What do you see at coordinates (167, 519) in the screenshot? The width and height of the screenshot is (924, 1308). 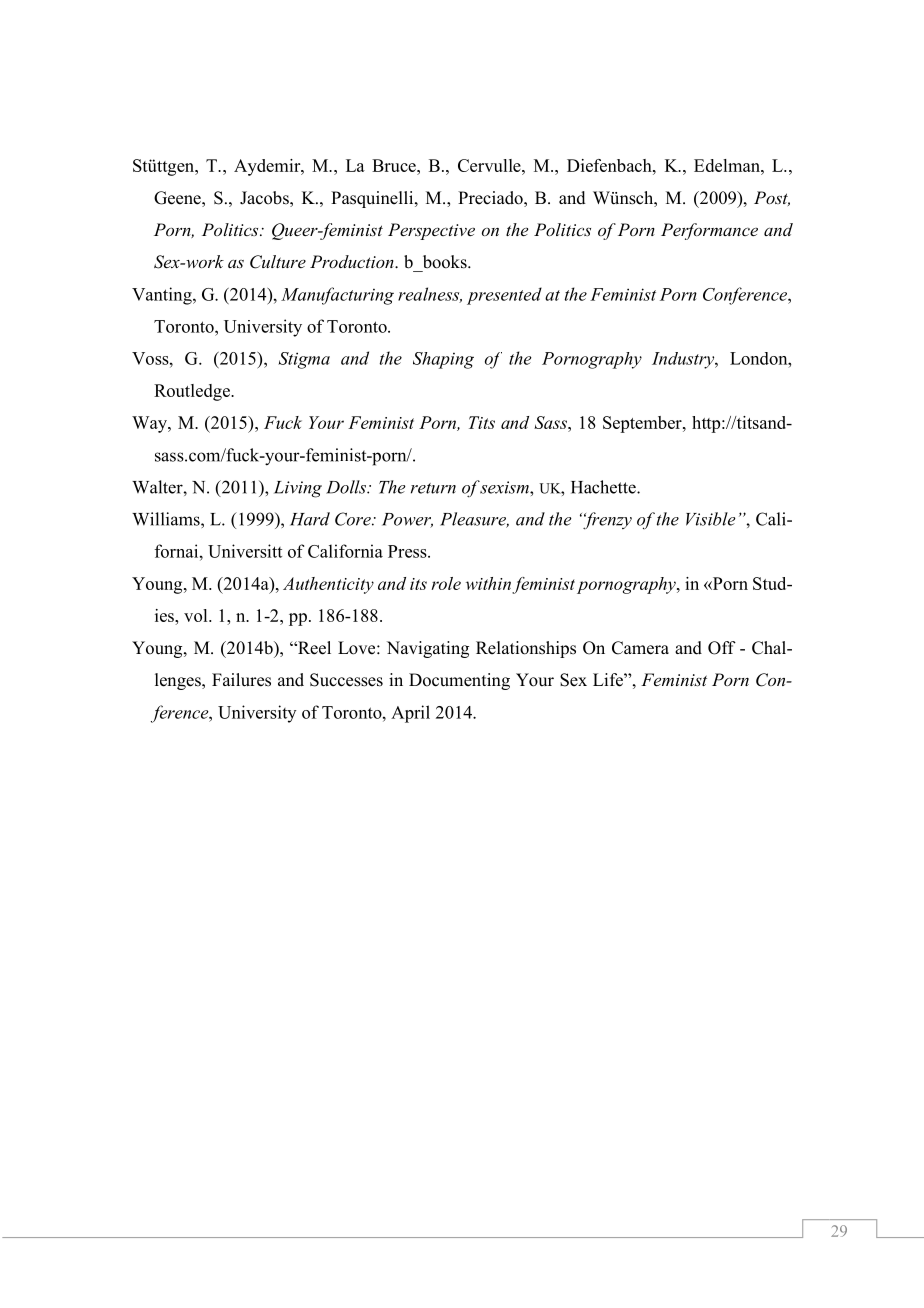 I see `Williams` at bounding box center [167, 519].
